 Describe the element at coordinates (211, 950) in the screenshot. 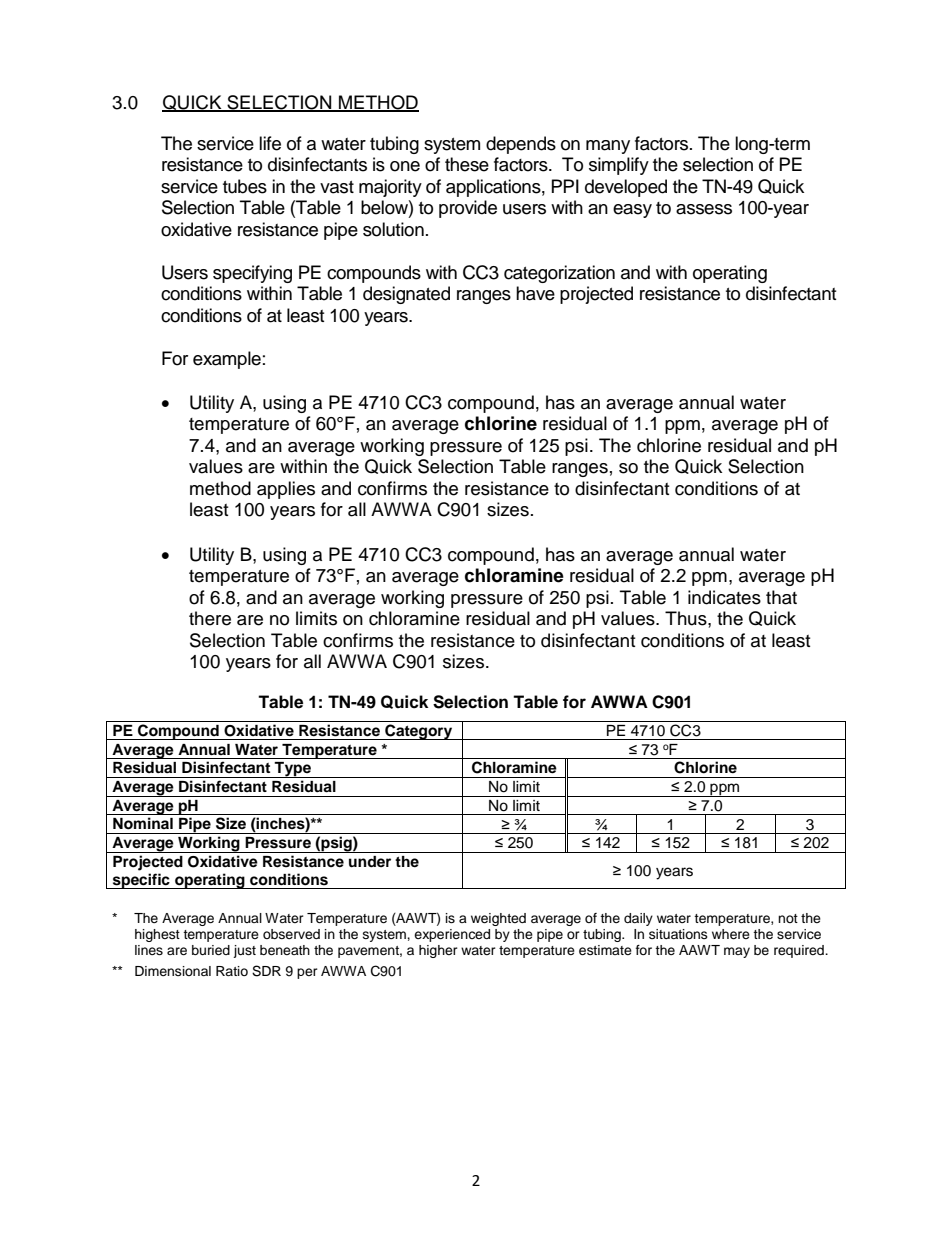

I see `buried` at that location.
